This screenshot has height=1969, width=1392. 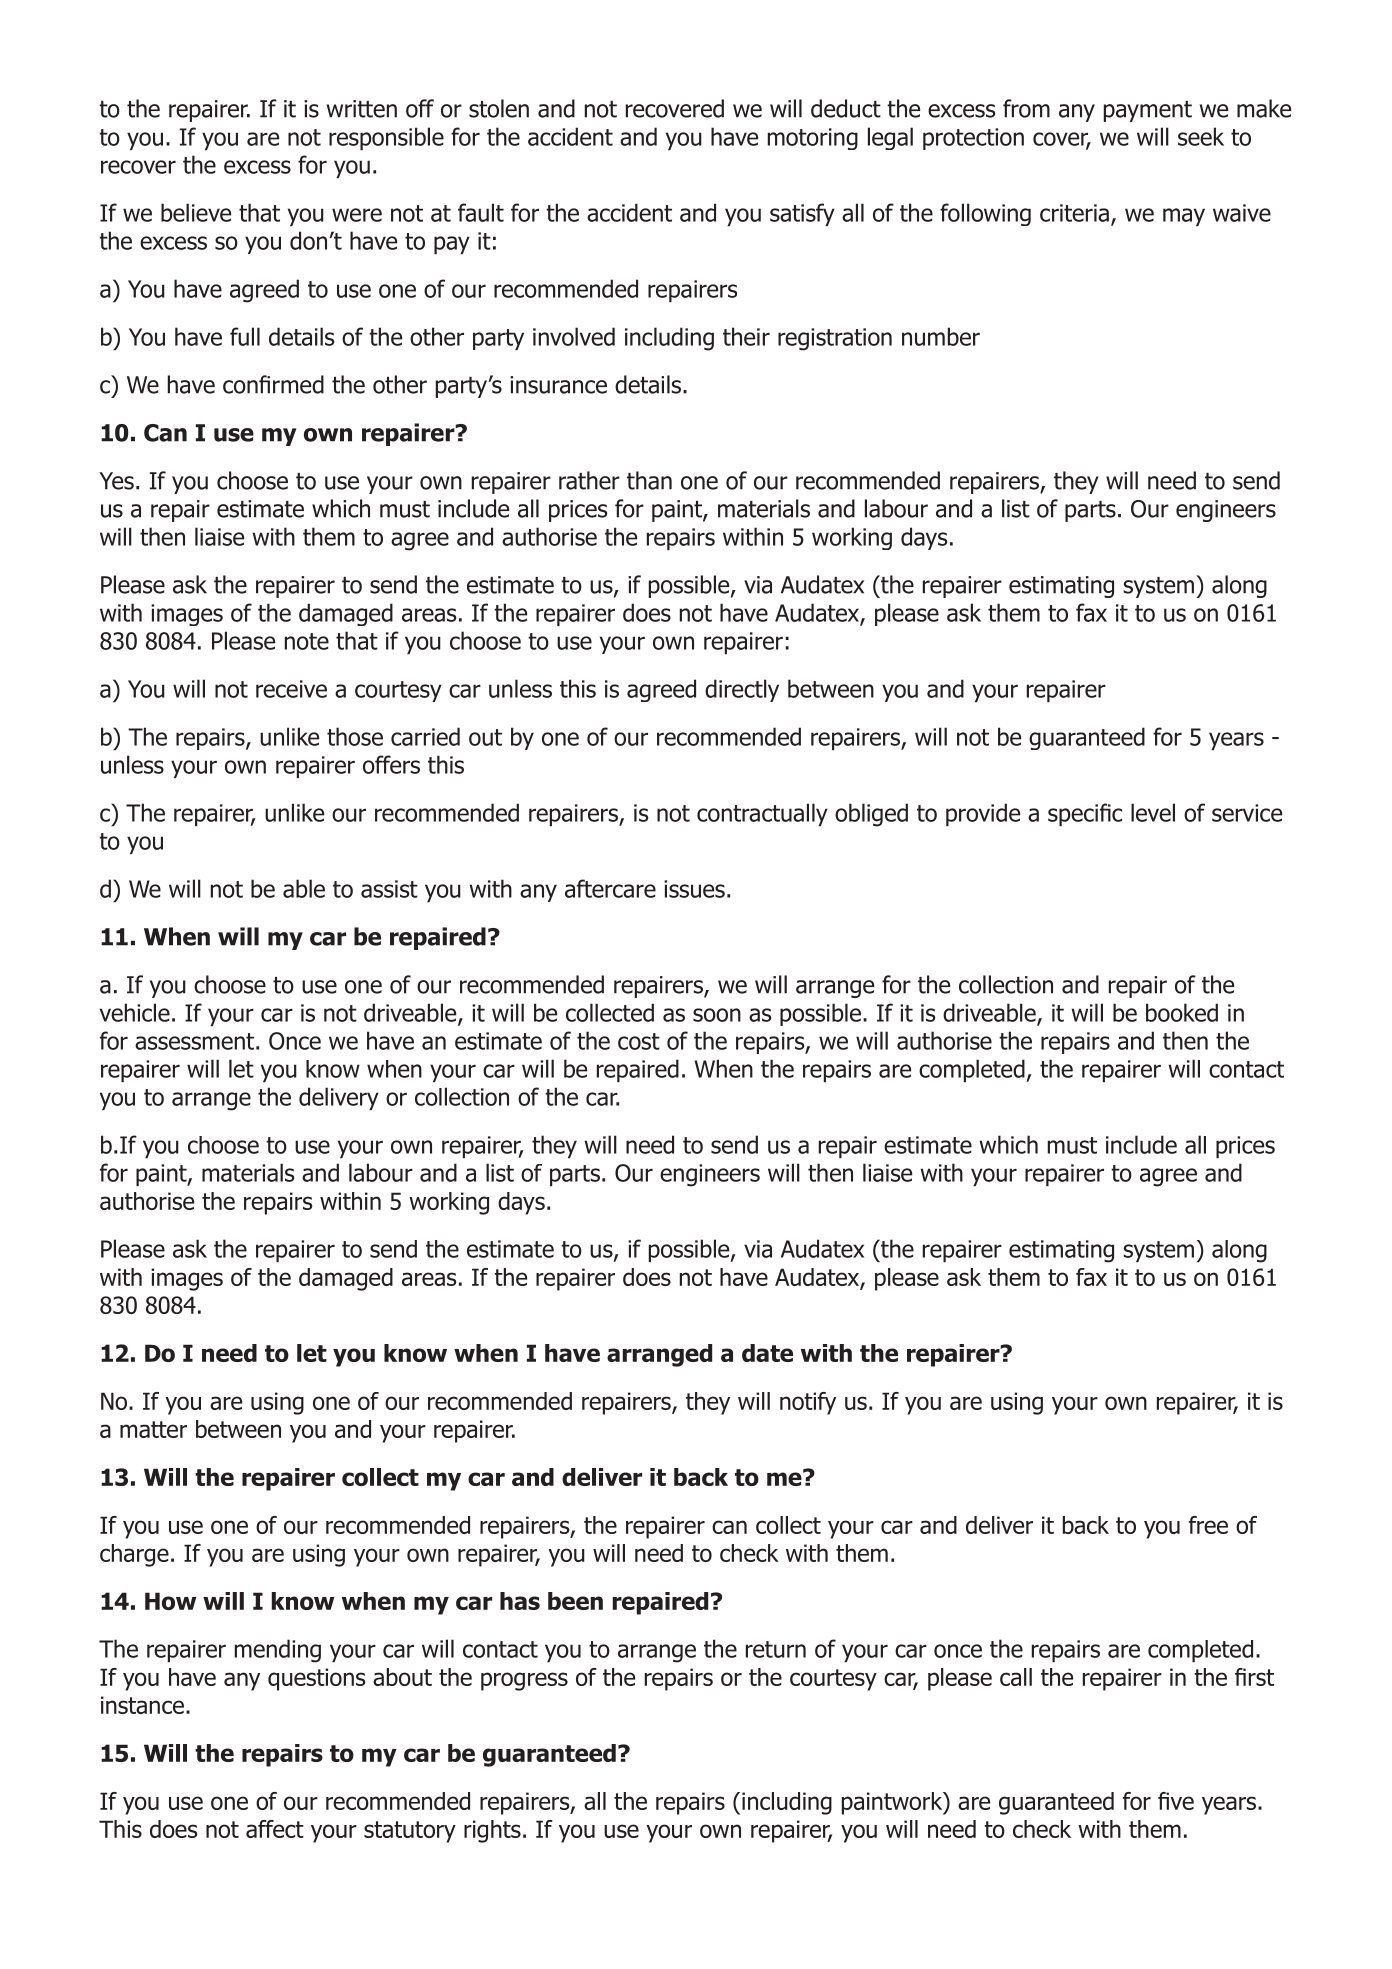 What do you see at coordinates (135, 1012) in the screenshot?
I see `vehicle` at bounding box center [135, 1012].
